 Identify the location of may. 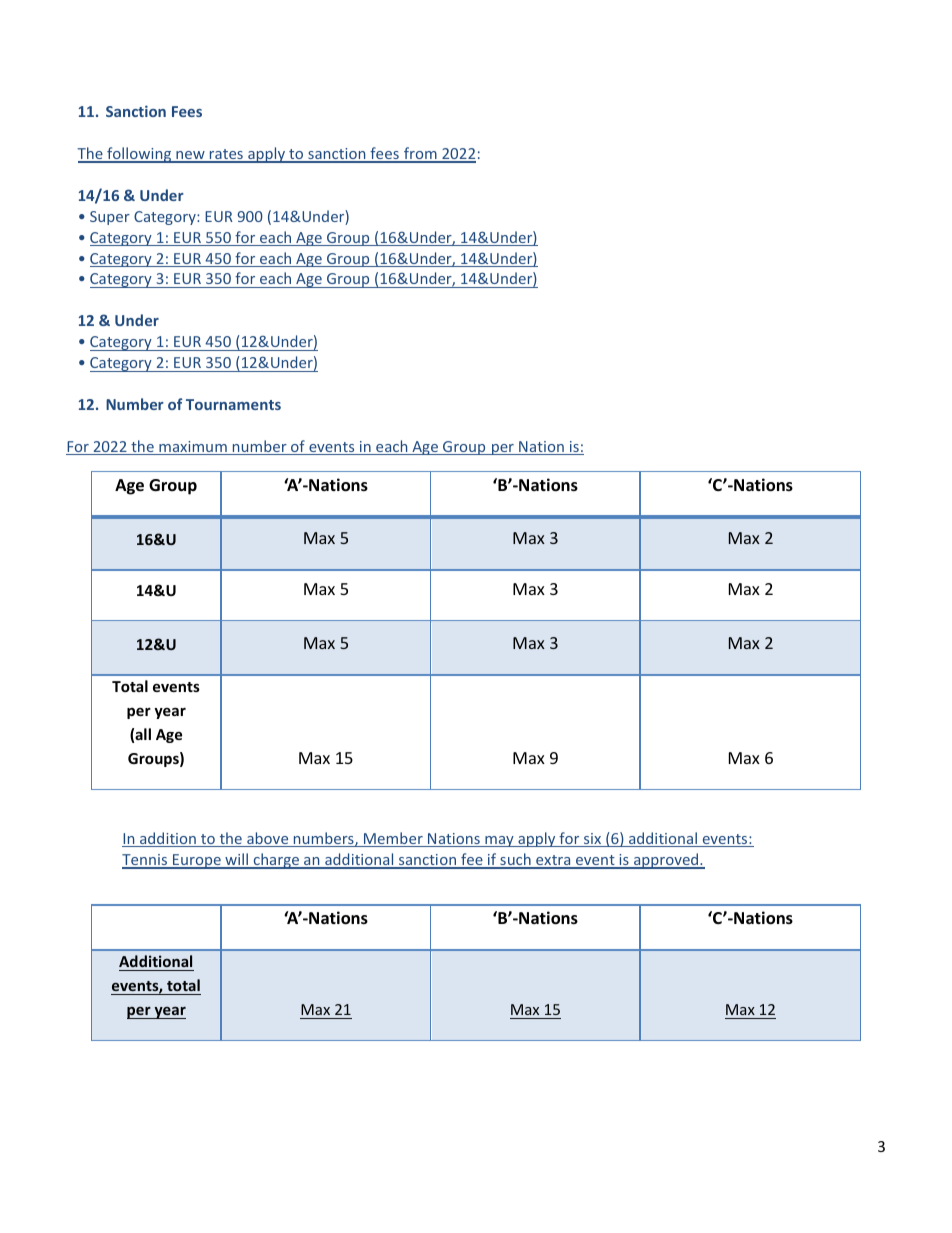
(499, 841).
